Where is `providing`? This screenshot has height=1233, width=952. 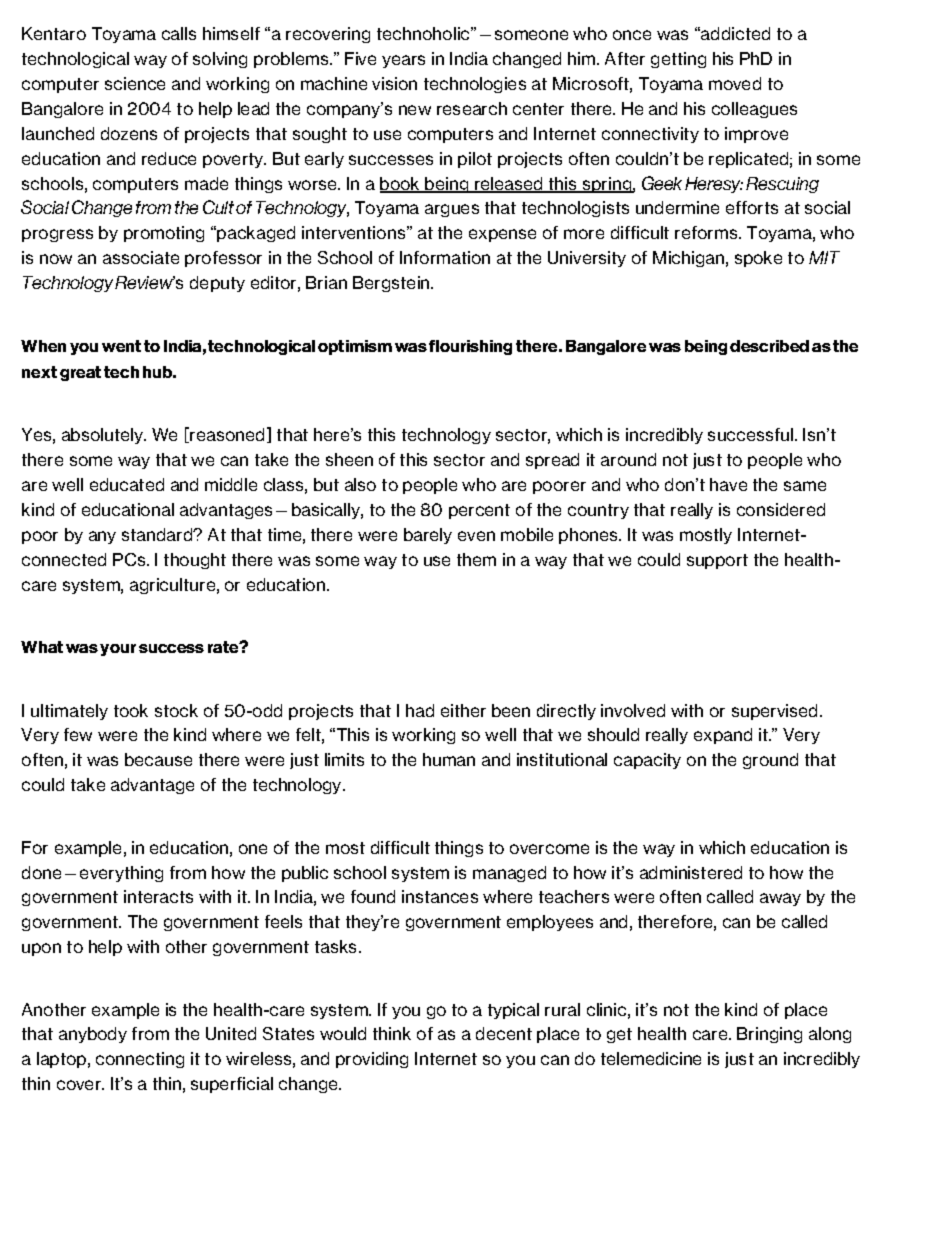 providing is located at coordinates (372, 1060).
